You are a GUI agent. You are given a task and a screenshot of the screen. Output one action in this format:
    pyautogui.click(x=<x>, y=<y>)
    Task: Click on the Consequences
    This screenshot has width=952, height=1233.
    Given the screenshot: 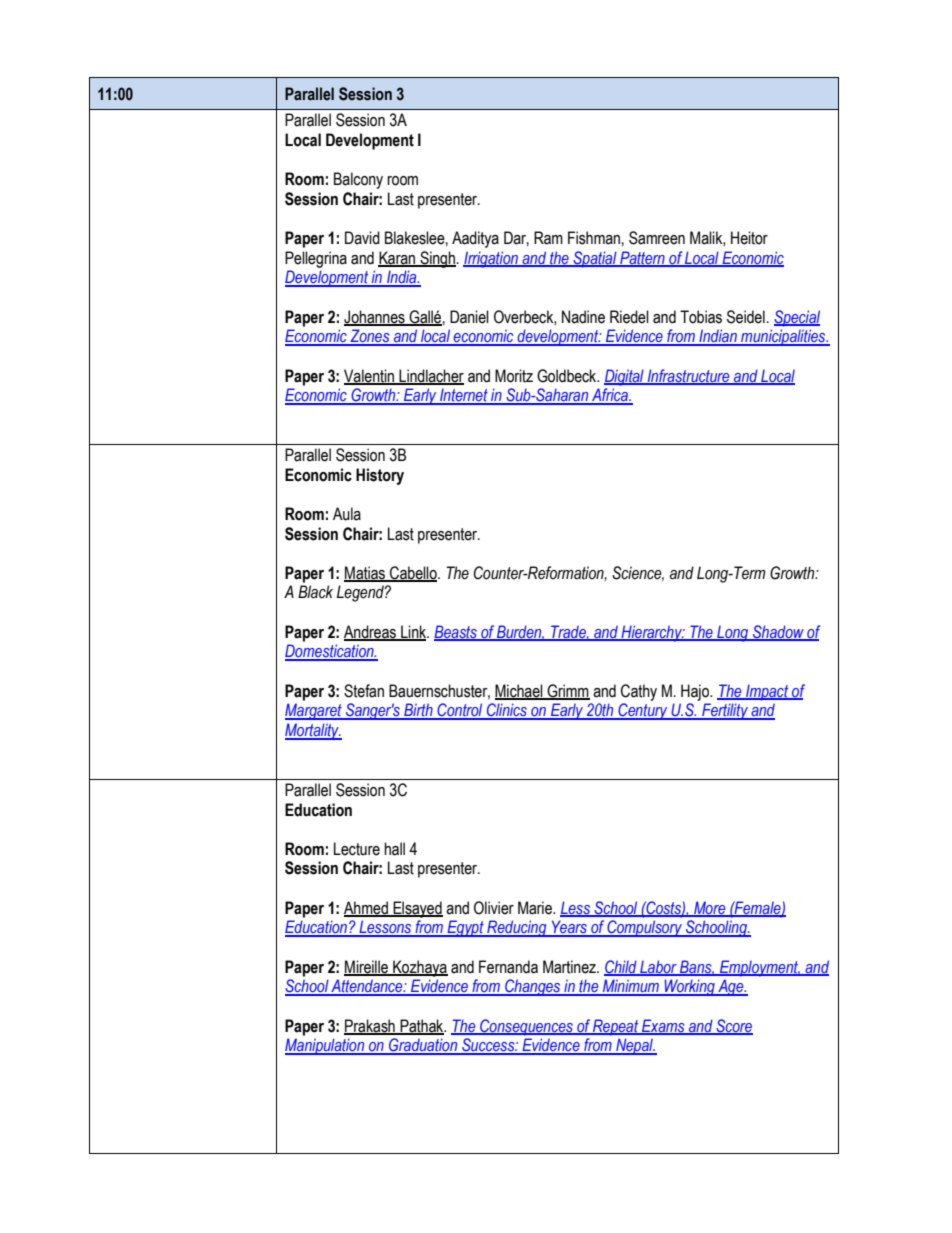 What is the action you would take?
    pyautogui.click(x=526, y=1027)
